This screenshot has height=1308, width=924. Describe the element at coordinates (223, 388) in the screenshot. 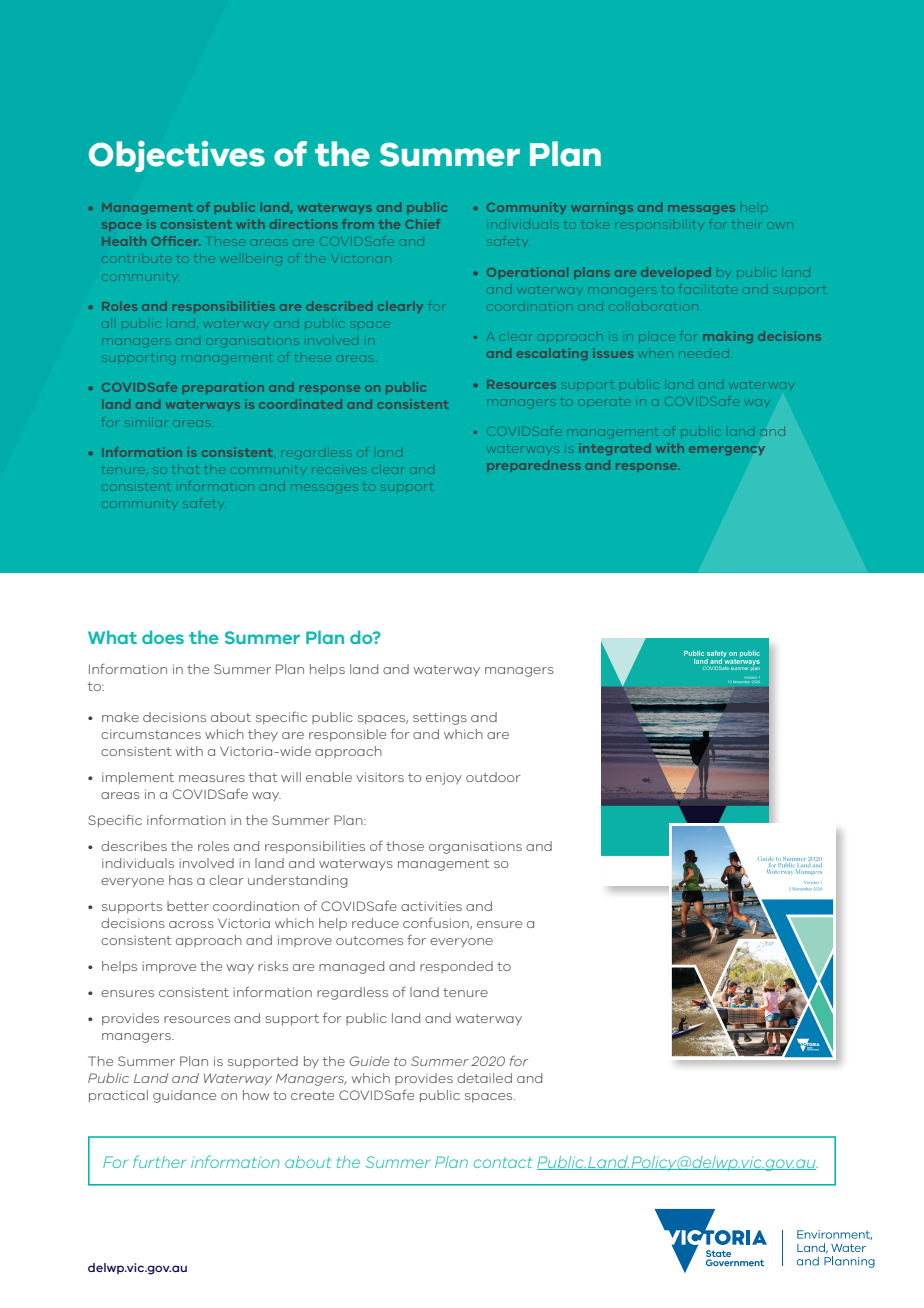

I see `preparation` at that location.
